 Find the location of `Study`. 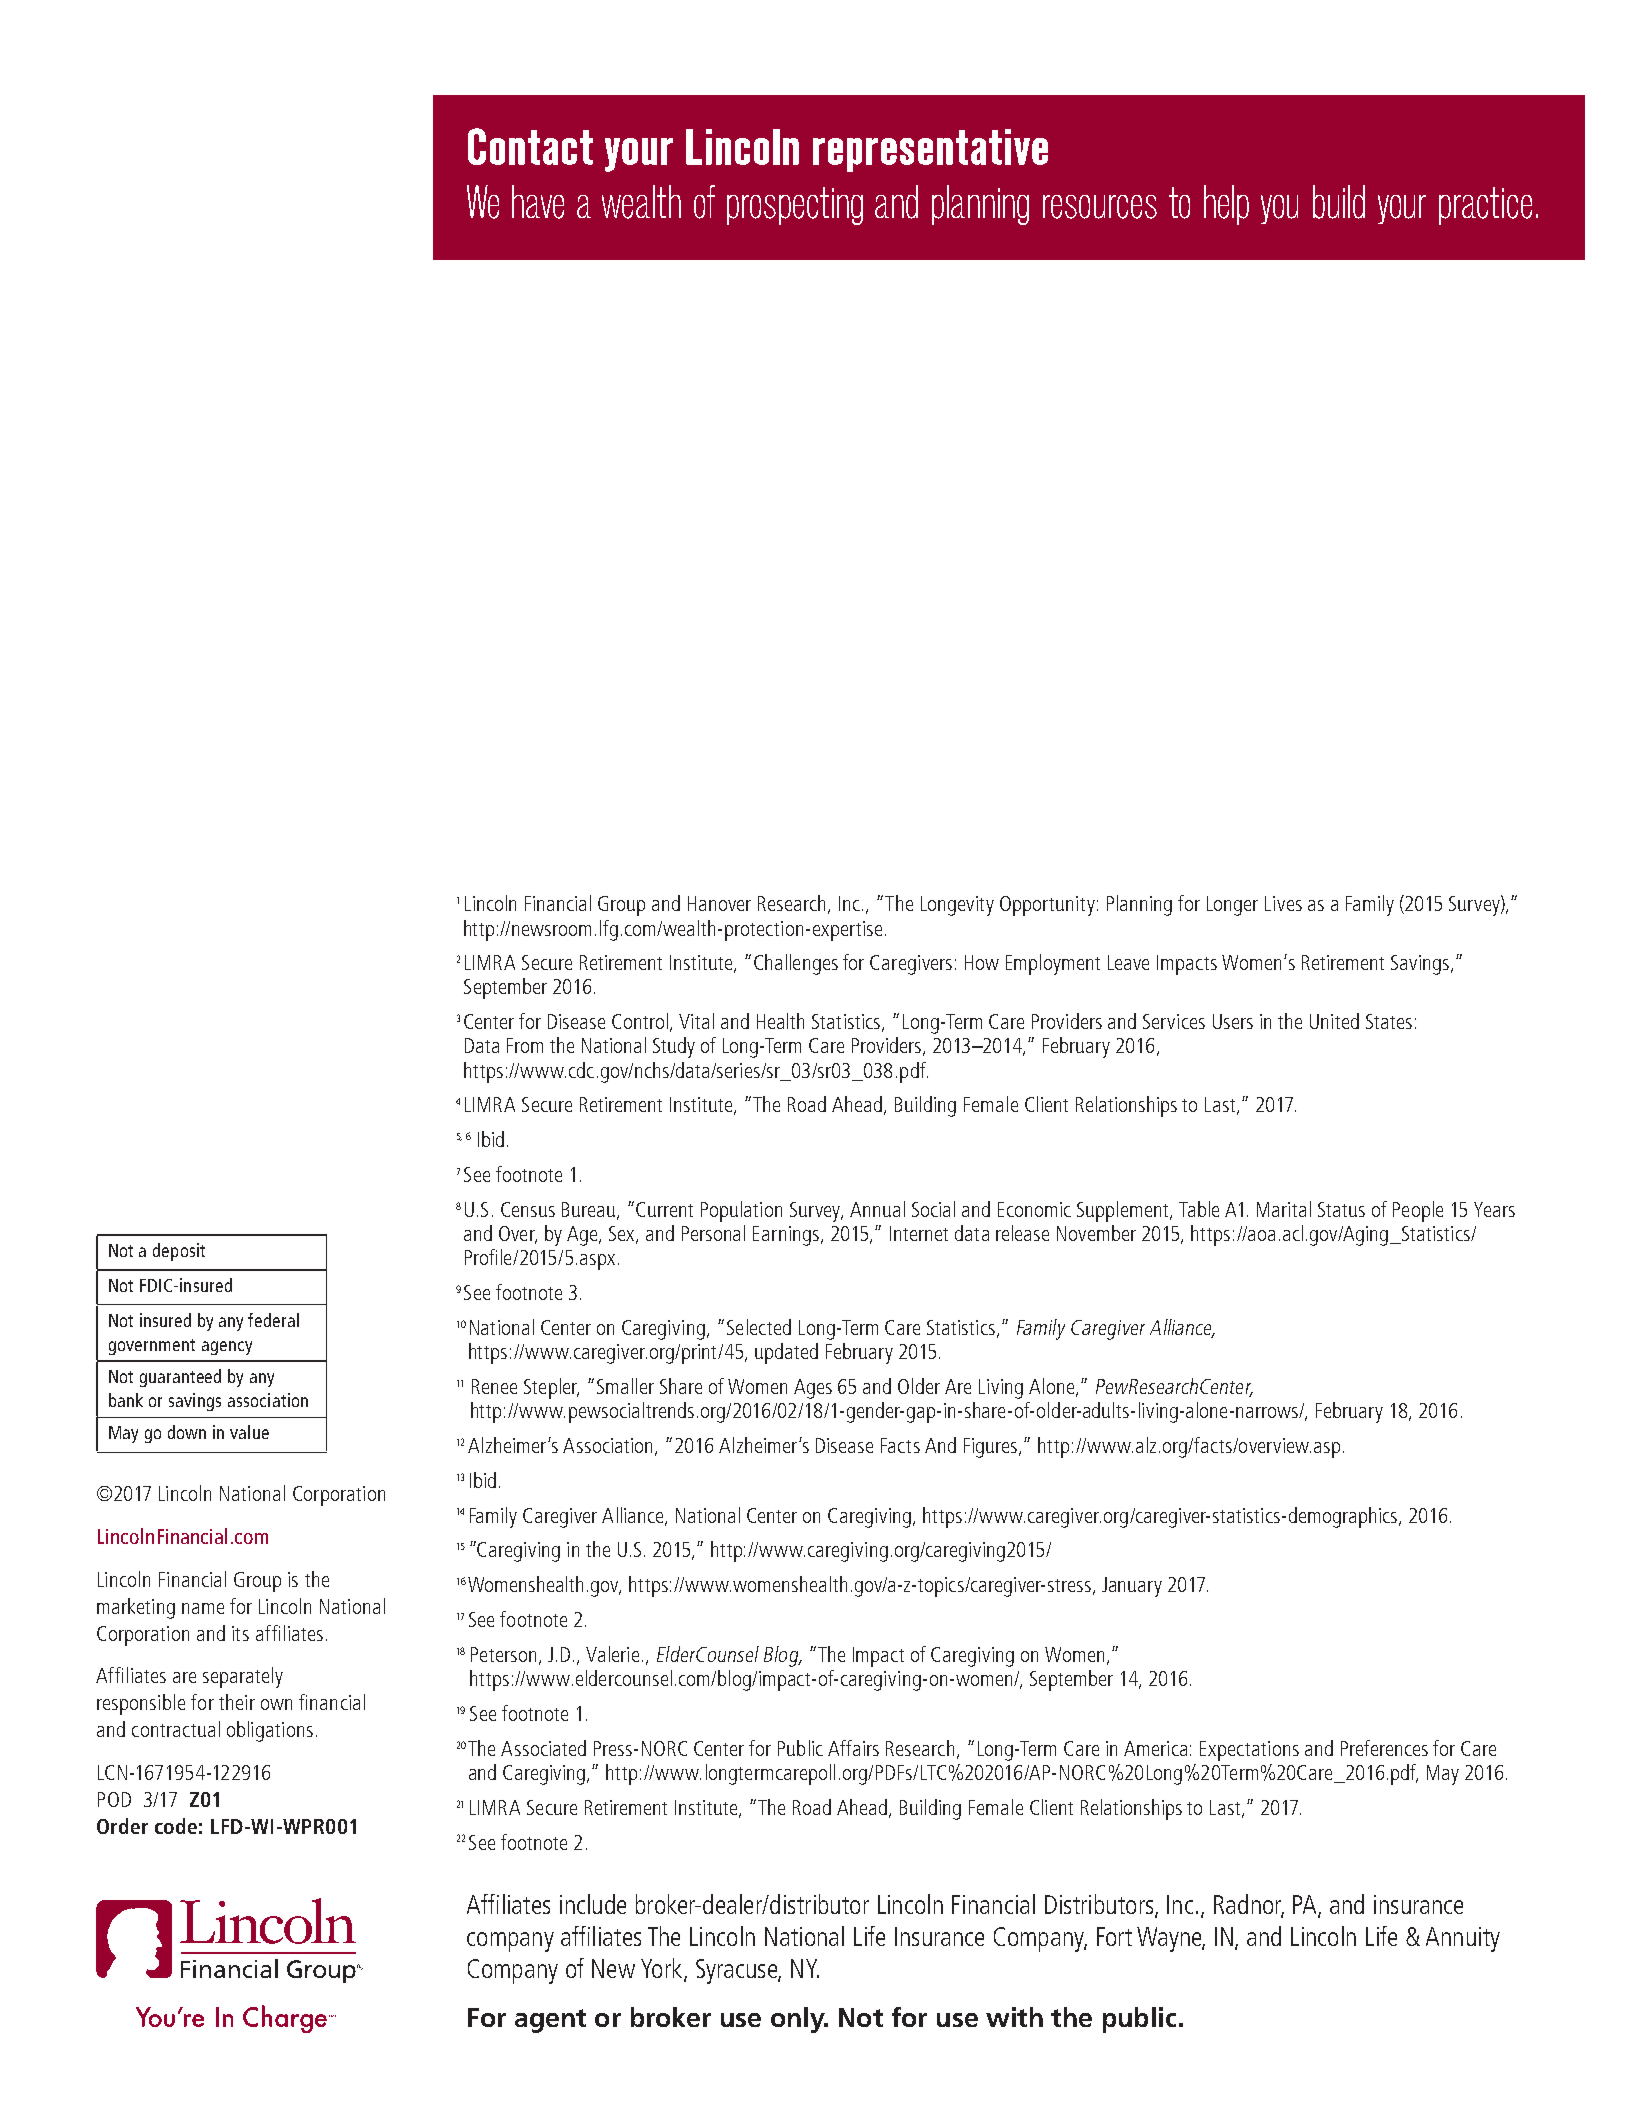

Study is located at coordinates (674, 1047).
